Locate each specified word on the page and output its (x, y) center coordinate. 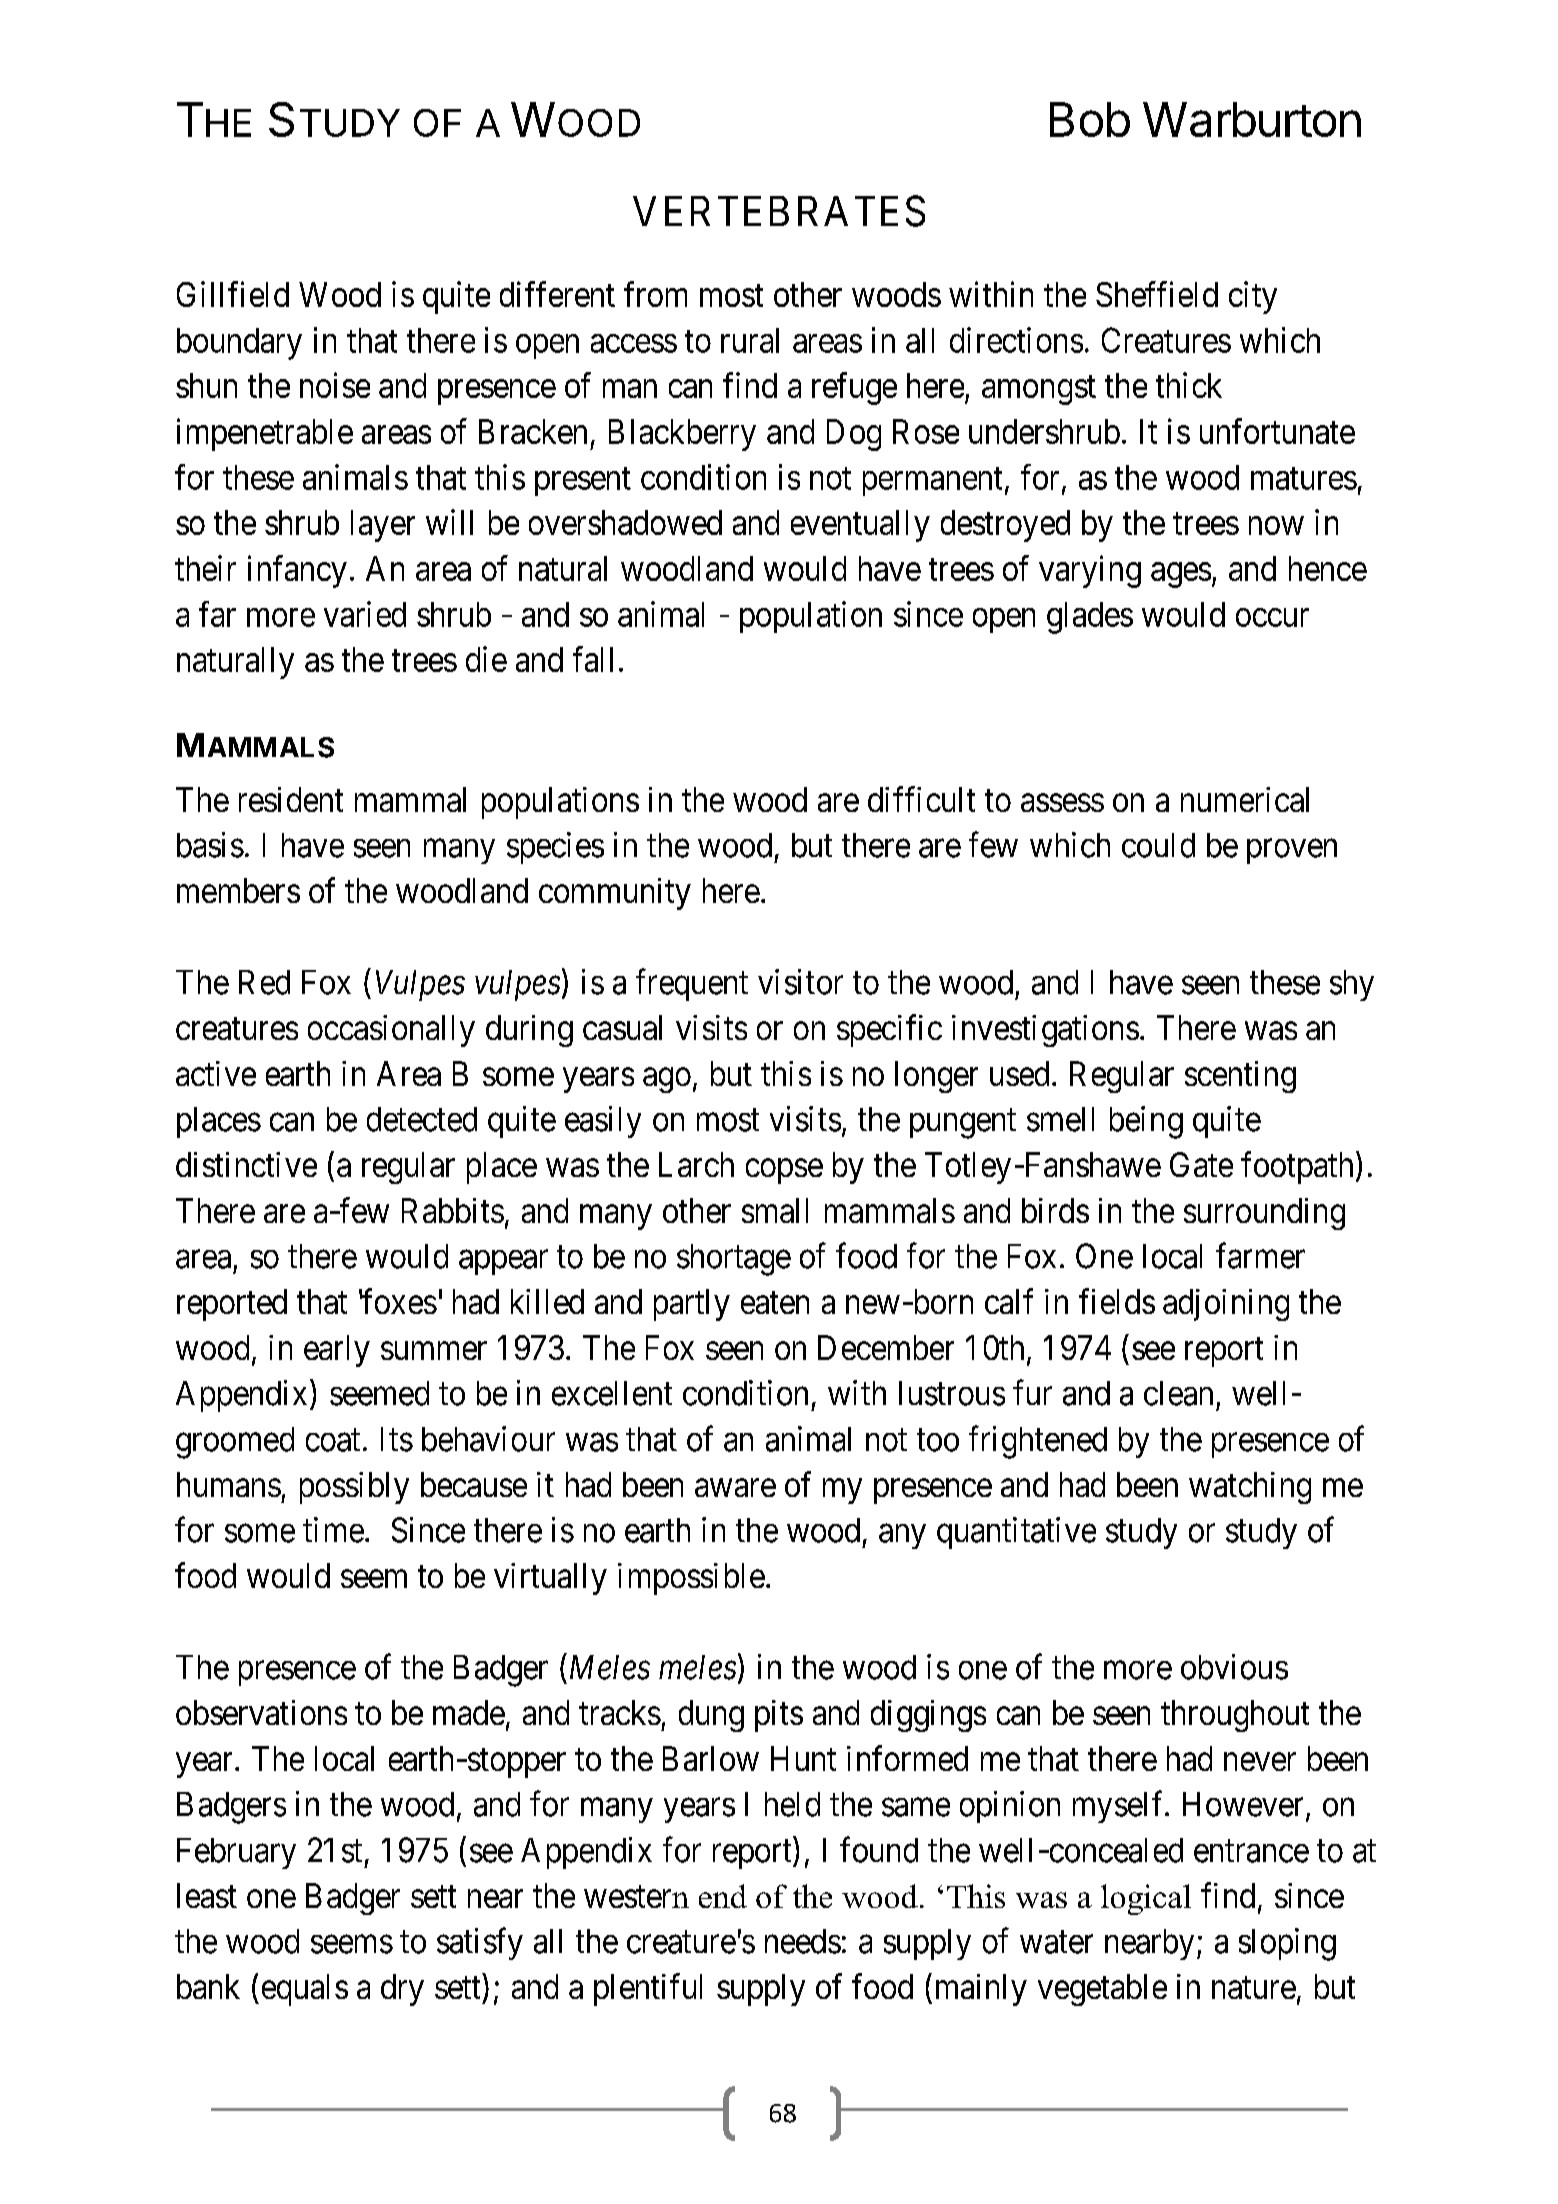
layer (383, 526)
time (333, 1530)
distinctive (246, 1164)
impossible (691, 1579)
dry (402, 1990)
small (775, 1210)
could (1158, 845)
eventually (860, 526)
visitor (800, 982)
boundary (239, 344)
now (1276, 526)
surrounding (1264, 1214)
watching (1250, 1488)
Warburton (1252, 119)
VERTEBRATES (779, 211)
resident (291, 799)
